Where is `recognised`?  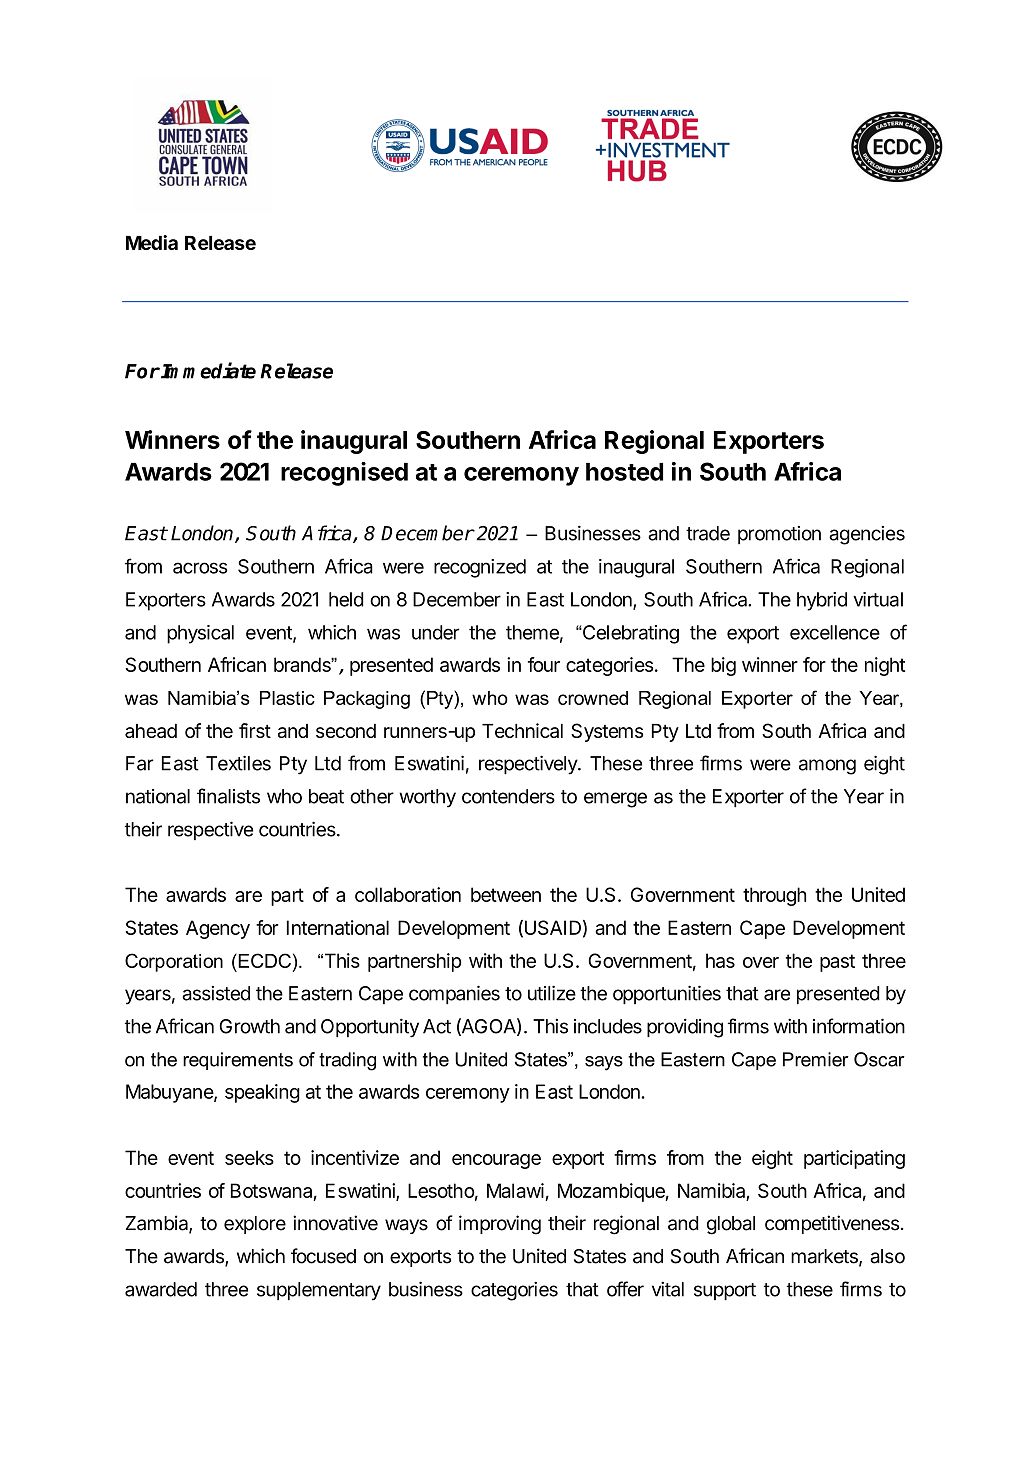
recognised is located at coordinates (344, 474).
